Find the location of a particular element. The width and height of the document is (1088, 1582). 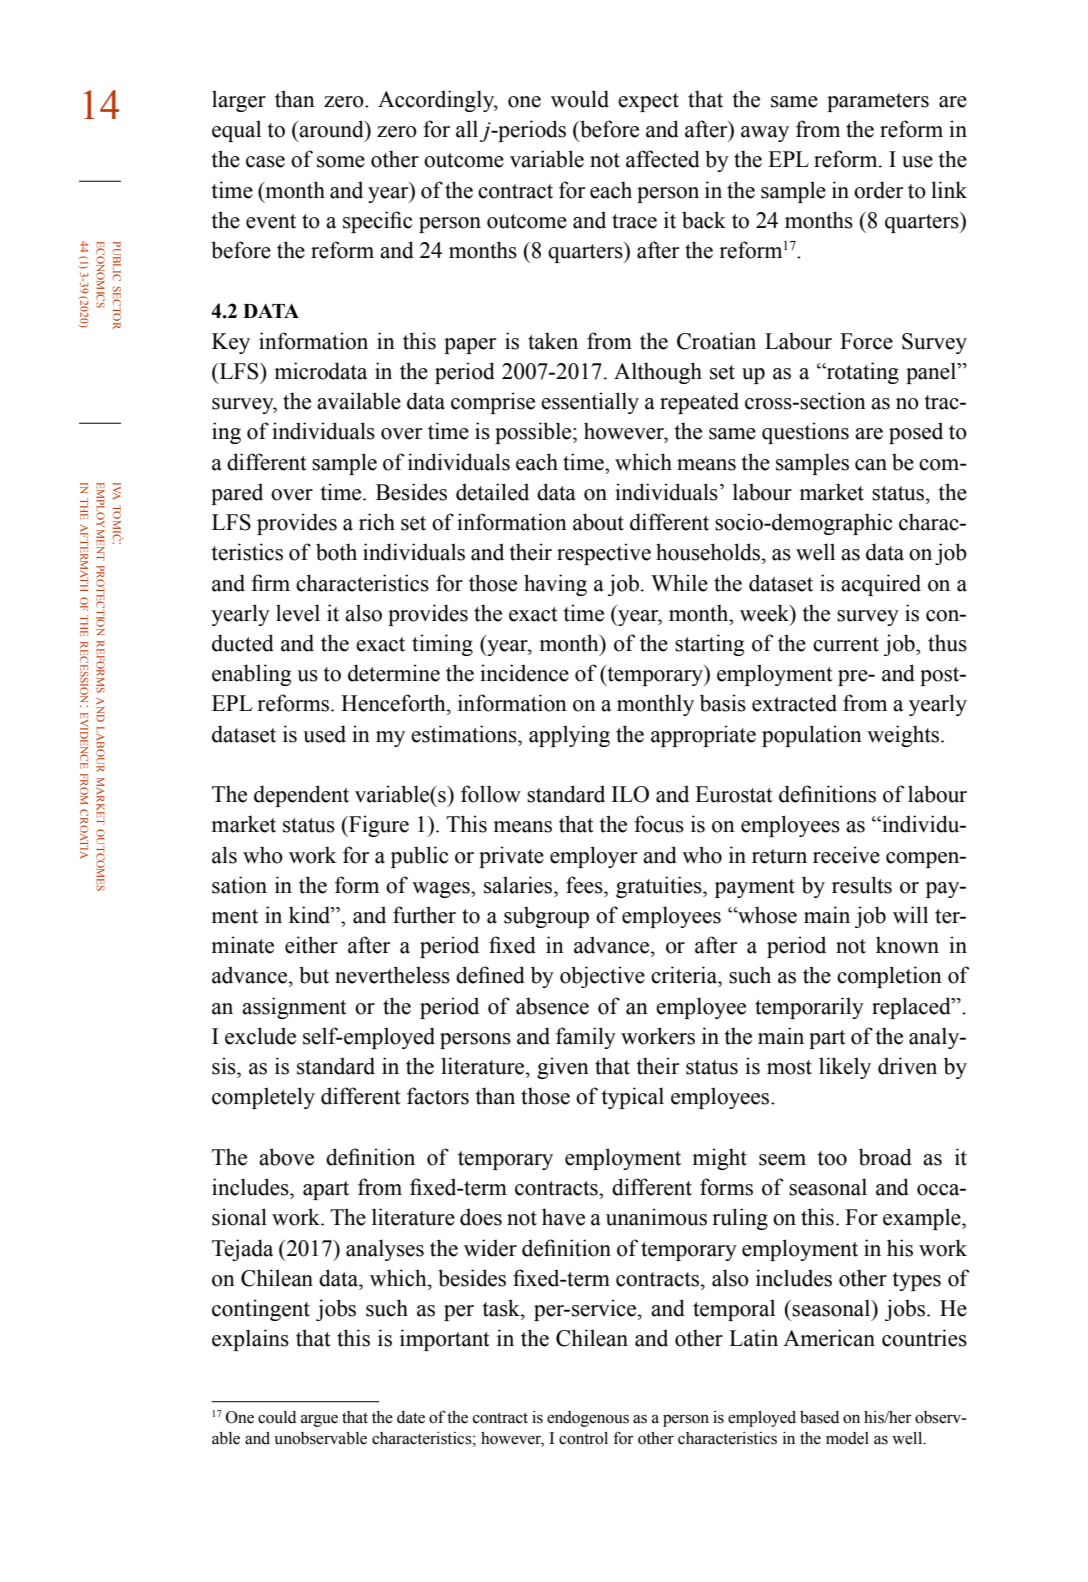

above is located at coordinates (286, 1157).
